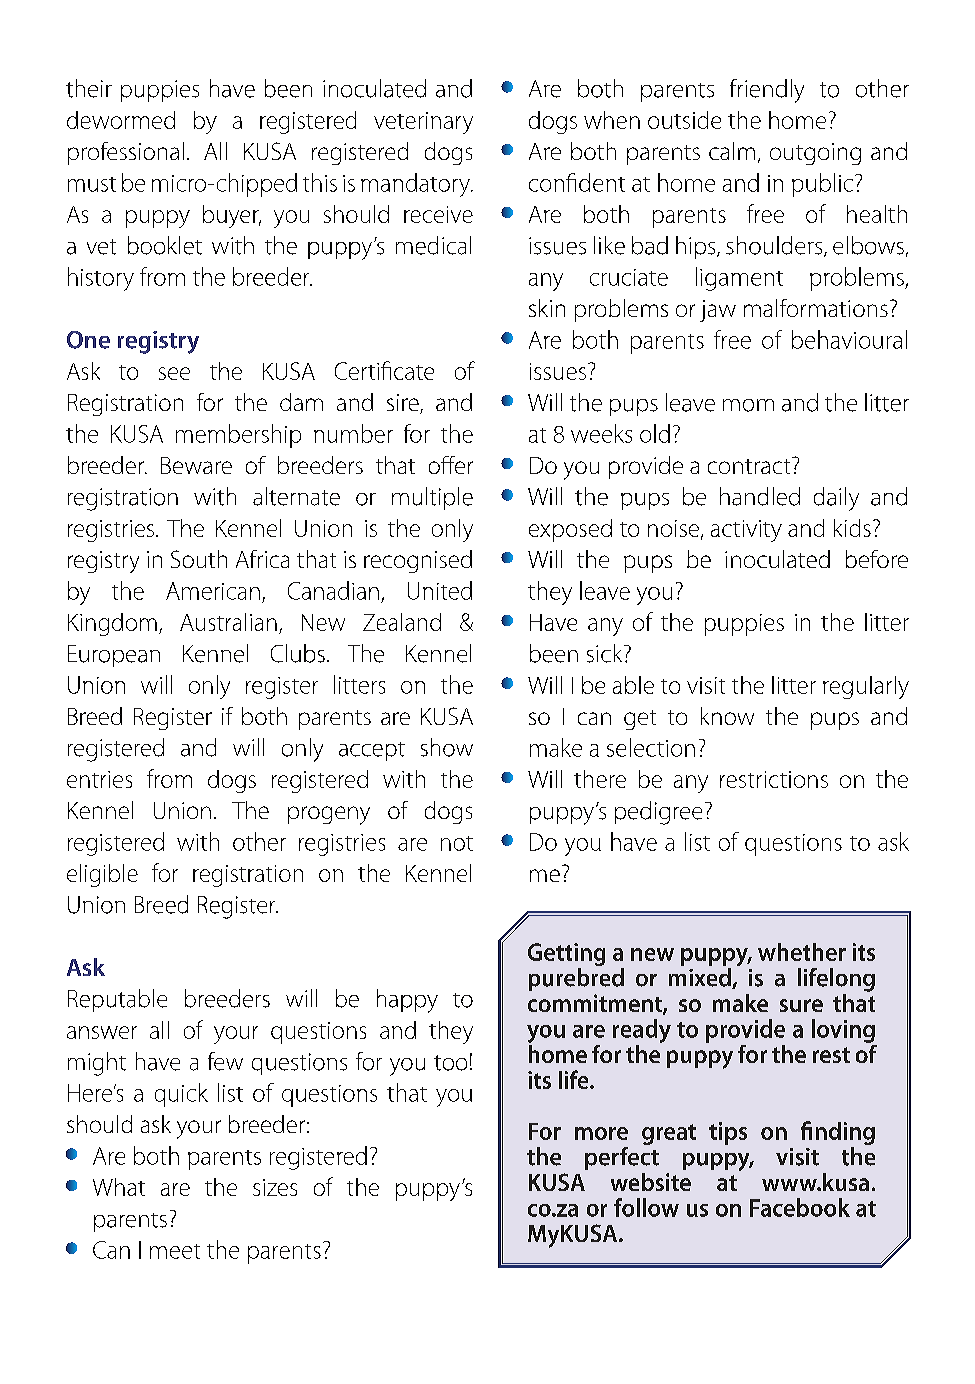 Image resolution: width=975 pixels, height=1384 pixels. I want to click on Facebook, so click(800, 1207).
